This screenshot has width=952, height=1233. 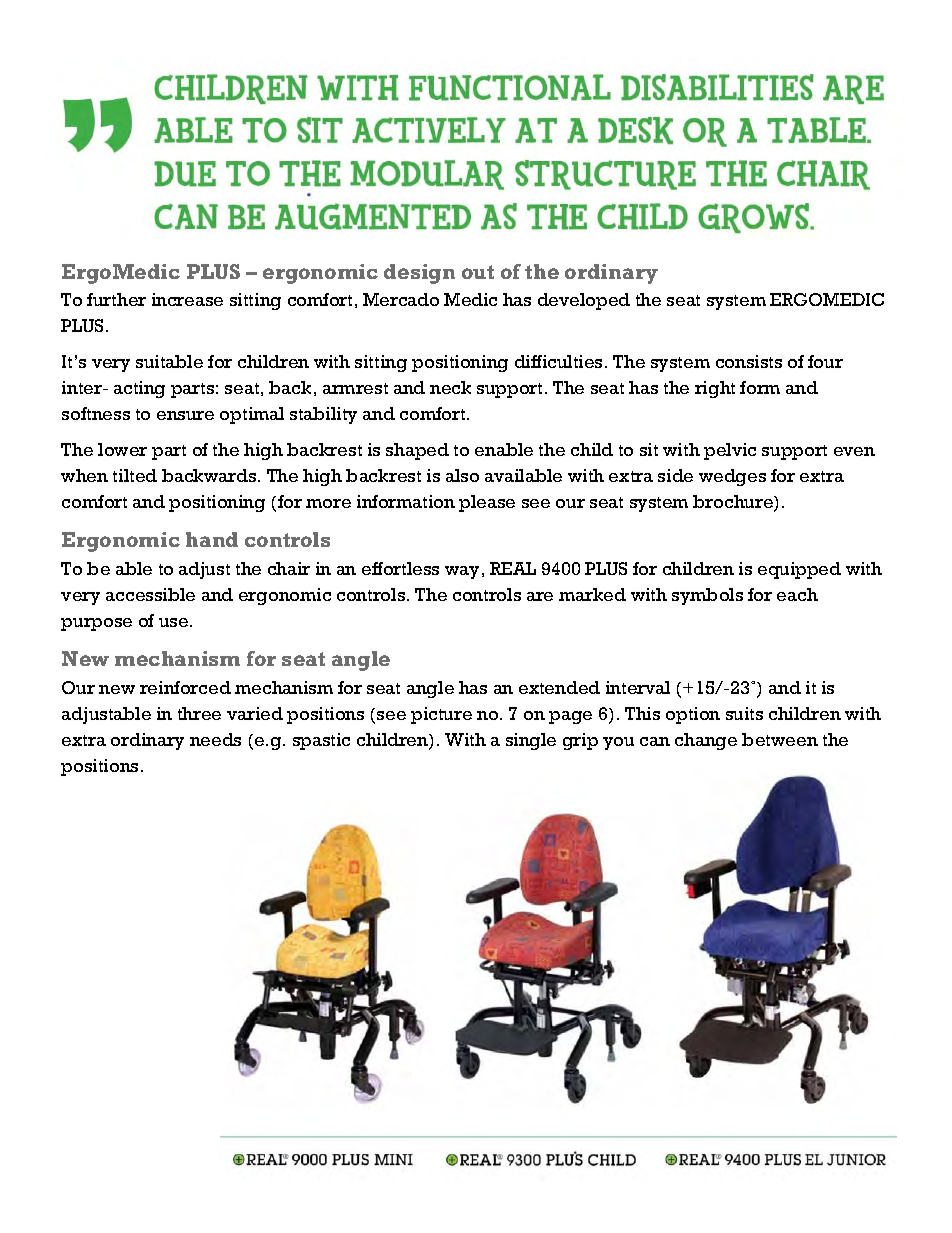 What do you see at coordinates (215, 739) in the screenshot?
I see `needs` at bounding box center [215, 739].
